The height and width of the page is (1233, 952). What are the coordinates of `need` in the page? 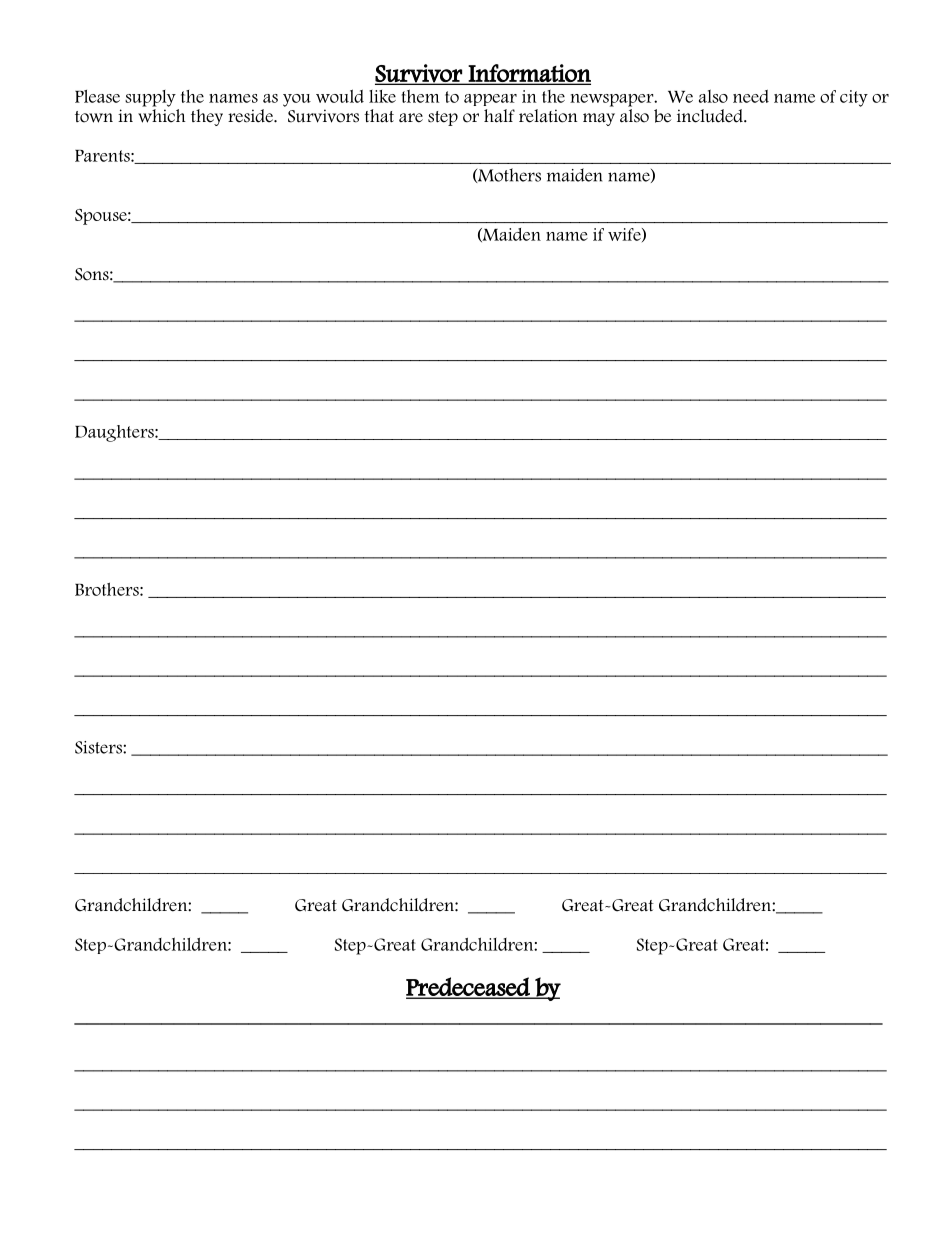 It's located at (751, 96).
